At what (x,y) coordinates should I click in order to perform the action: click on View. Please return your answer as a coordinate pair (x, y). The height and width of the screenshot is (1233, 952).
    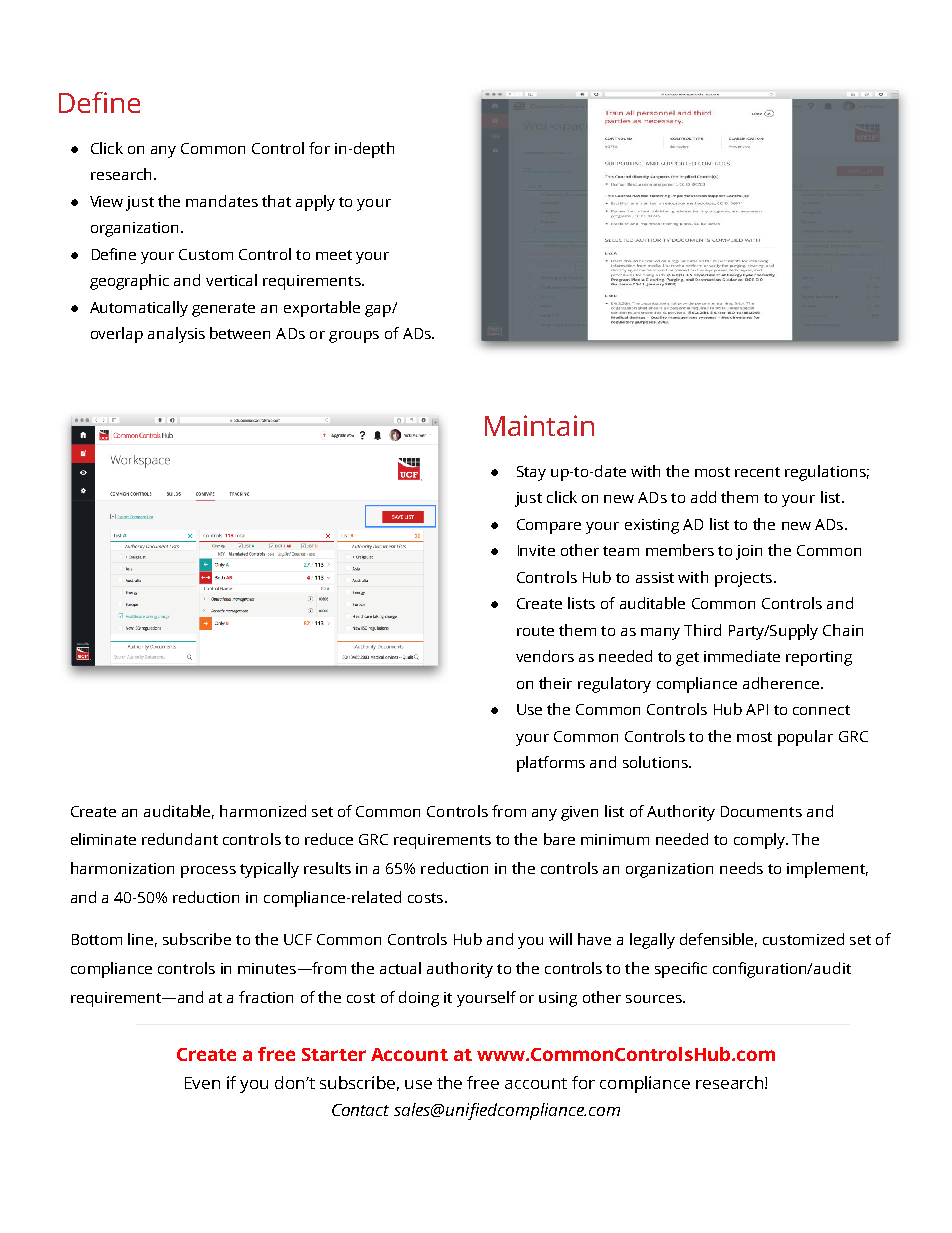
    Looking at the image, I should click on (106, 201).
